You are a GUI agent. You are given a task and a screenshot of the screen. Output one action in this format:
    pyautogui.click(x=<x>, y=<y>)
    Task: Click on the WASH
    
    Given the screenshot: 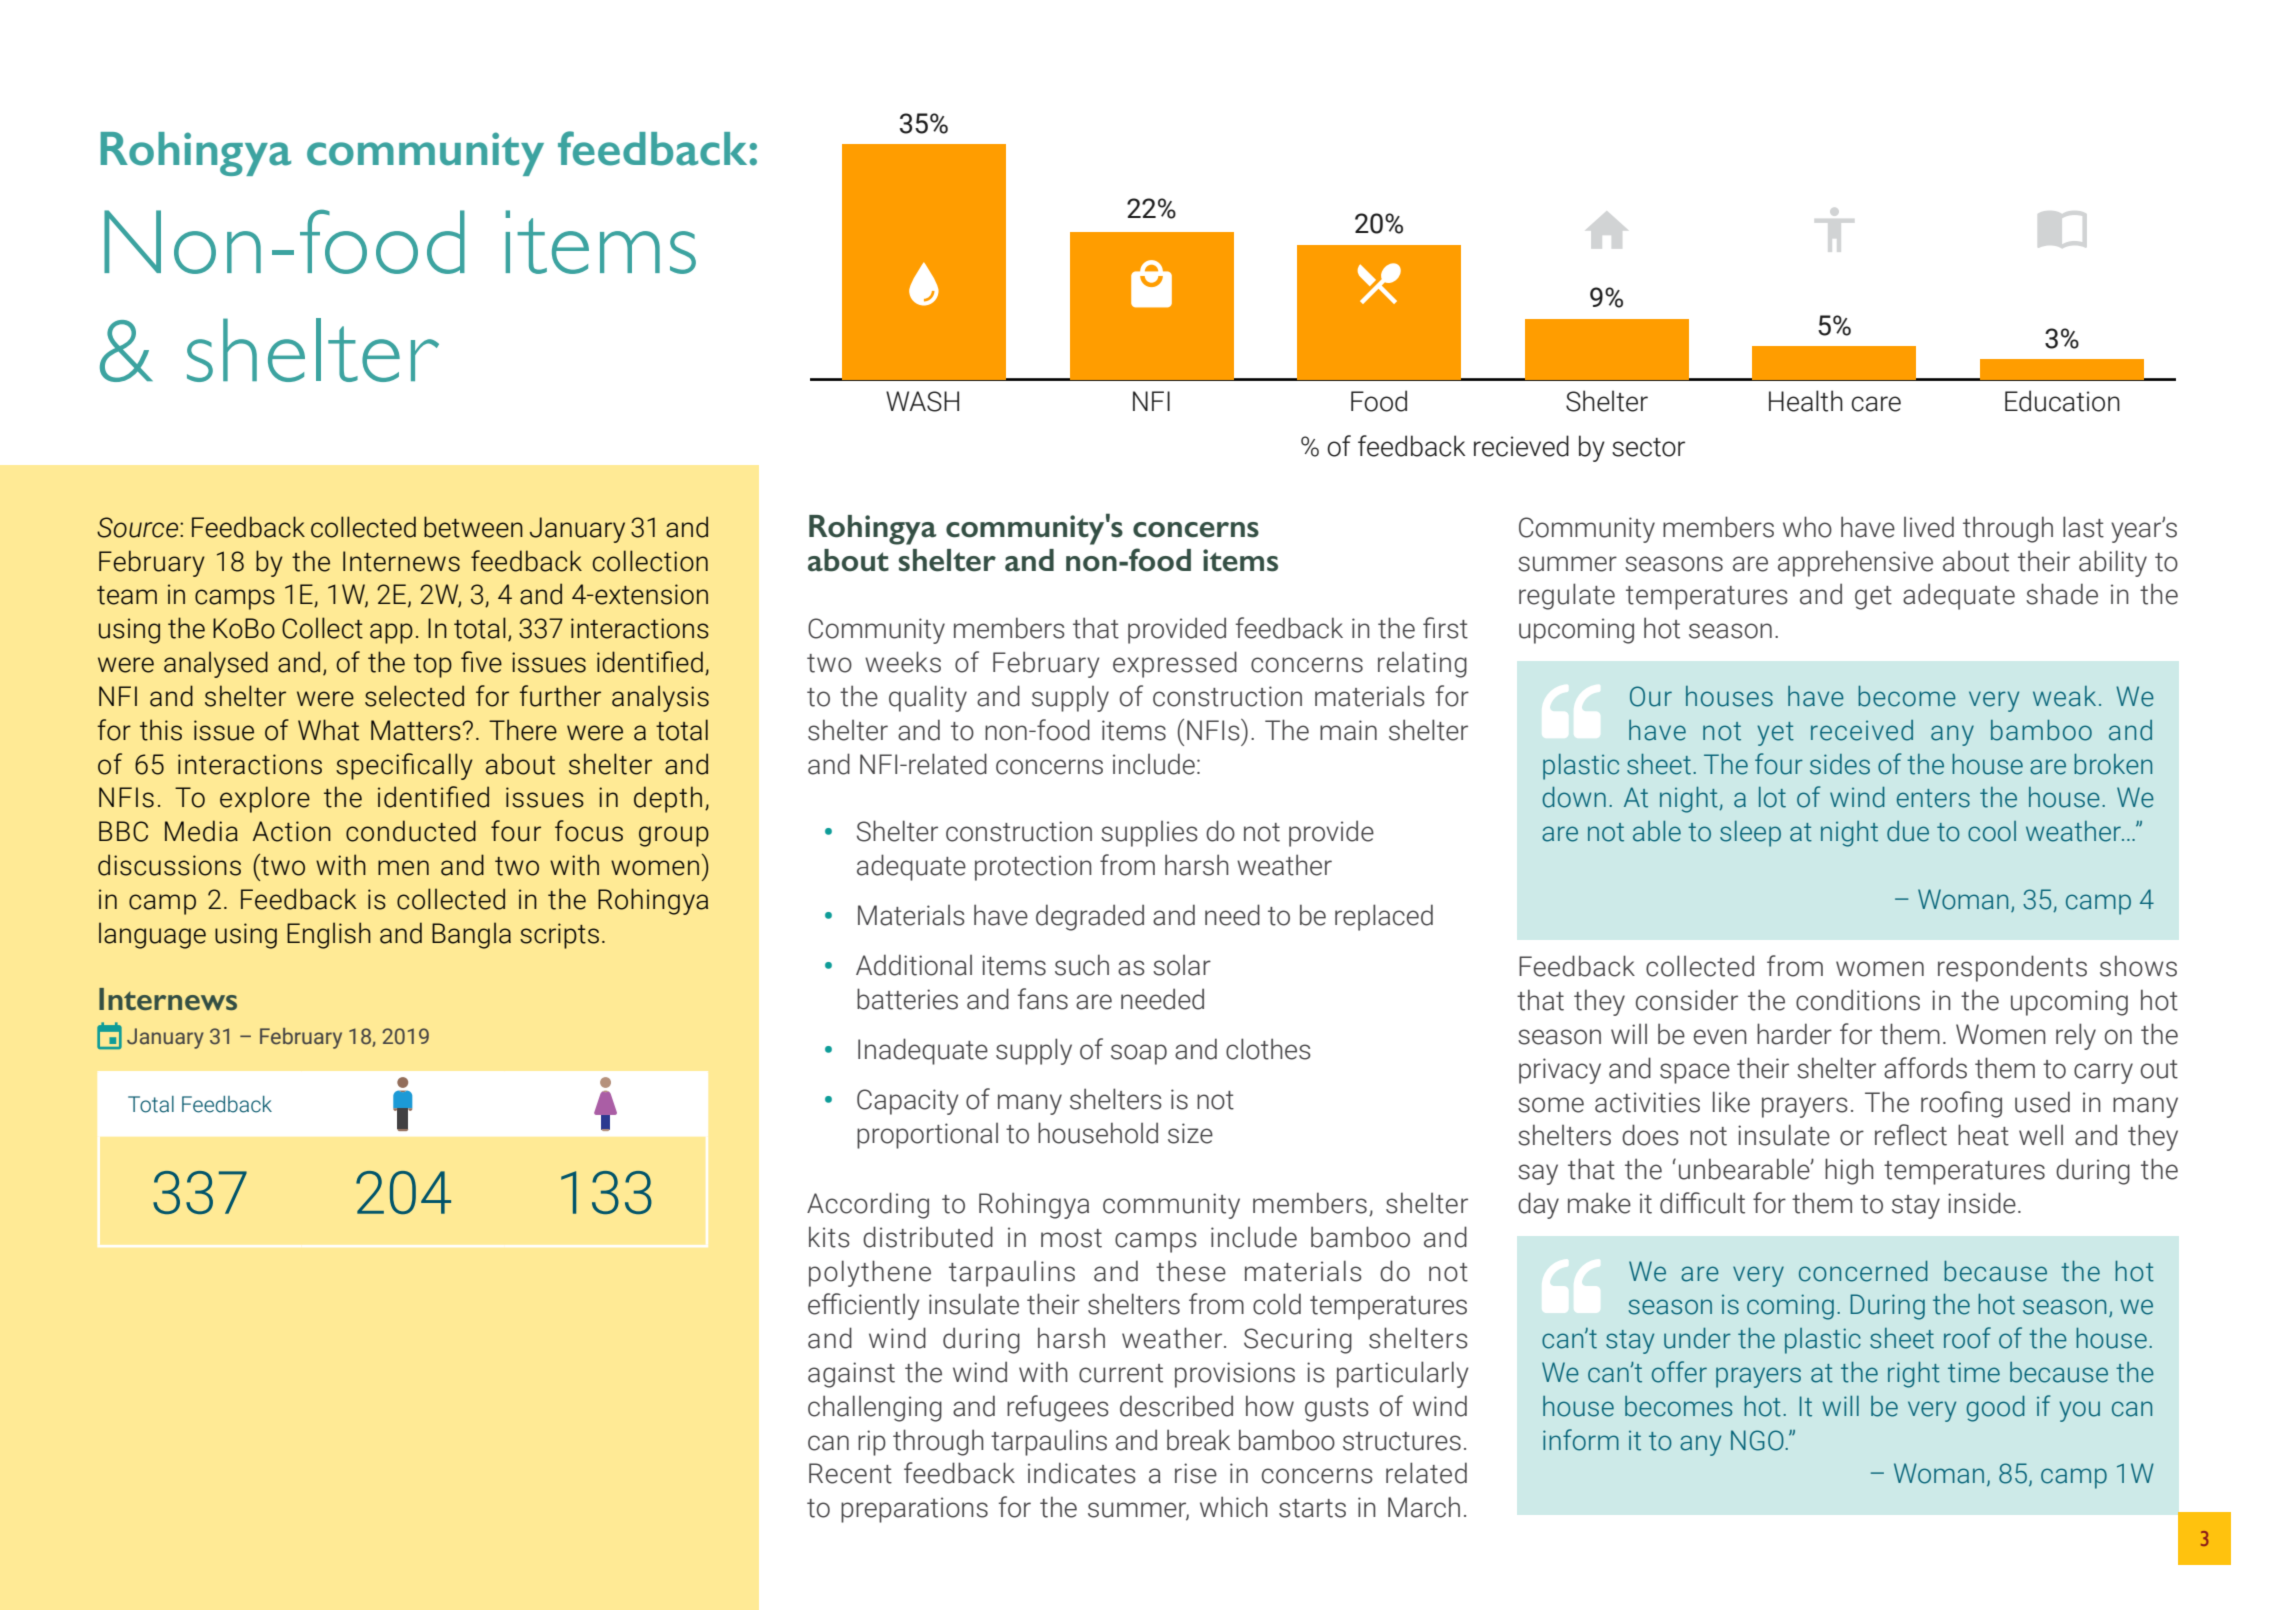 What is the action you would take?
    pyautogui.click(x=922, y=401)
